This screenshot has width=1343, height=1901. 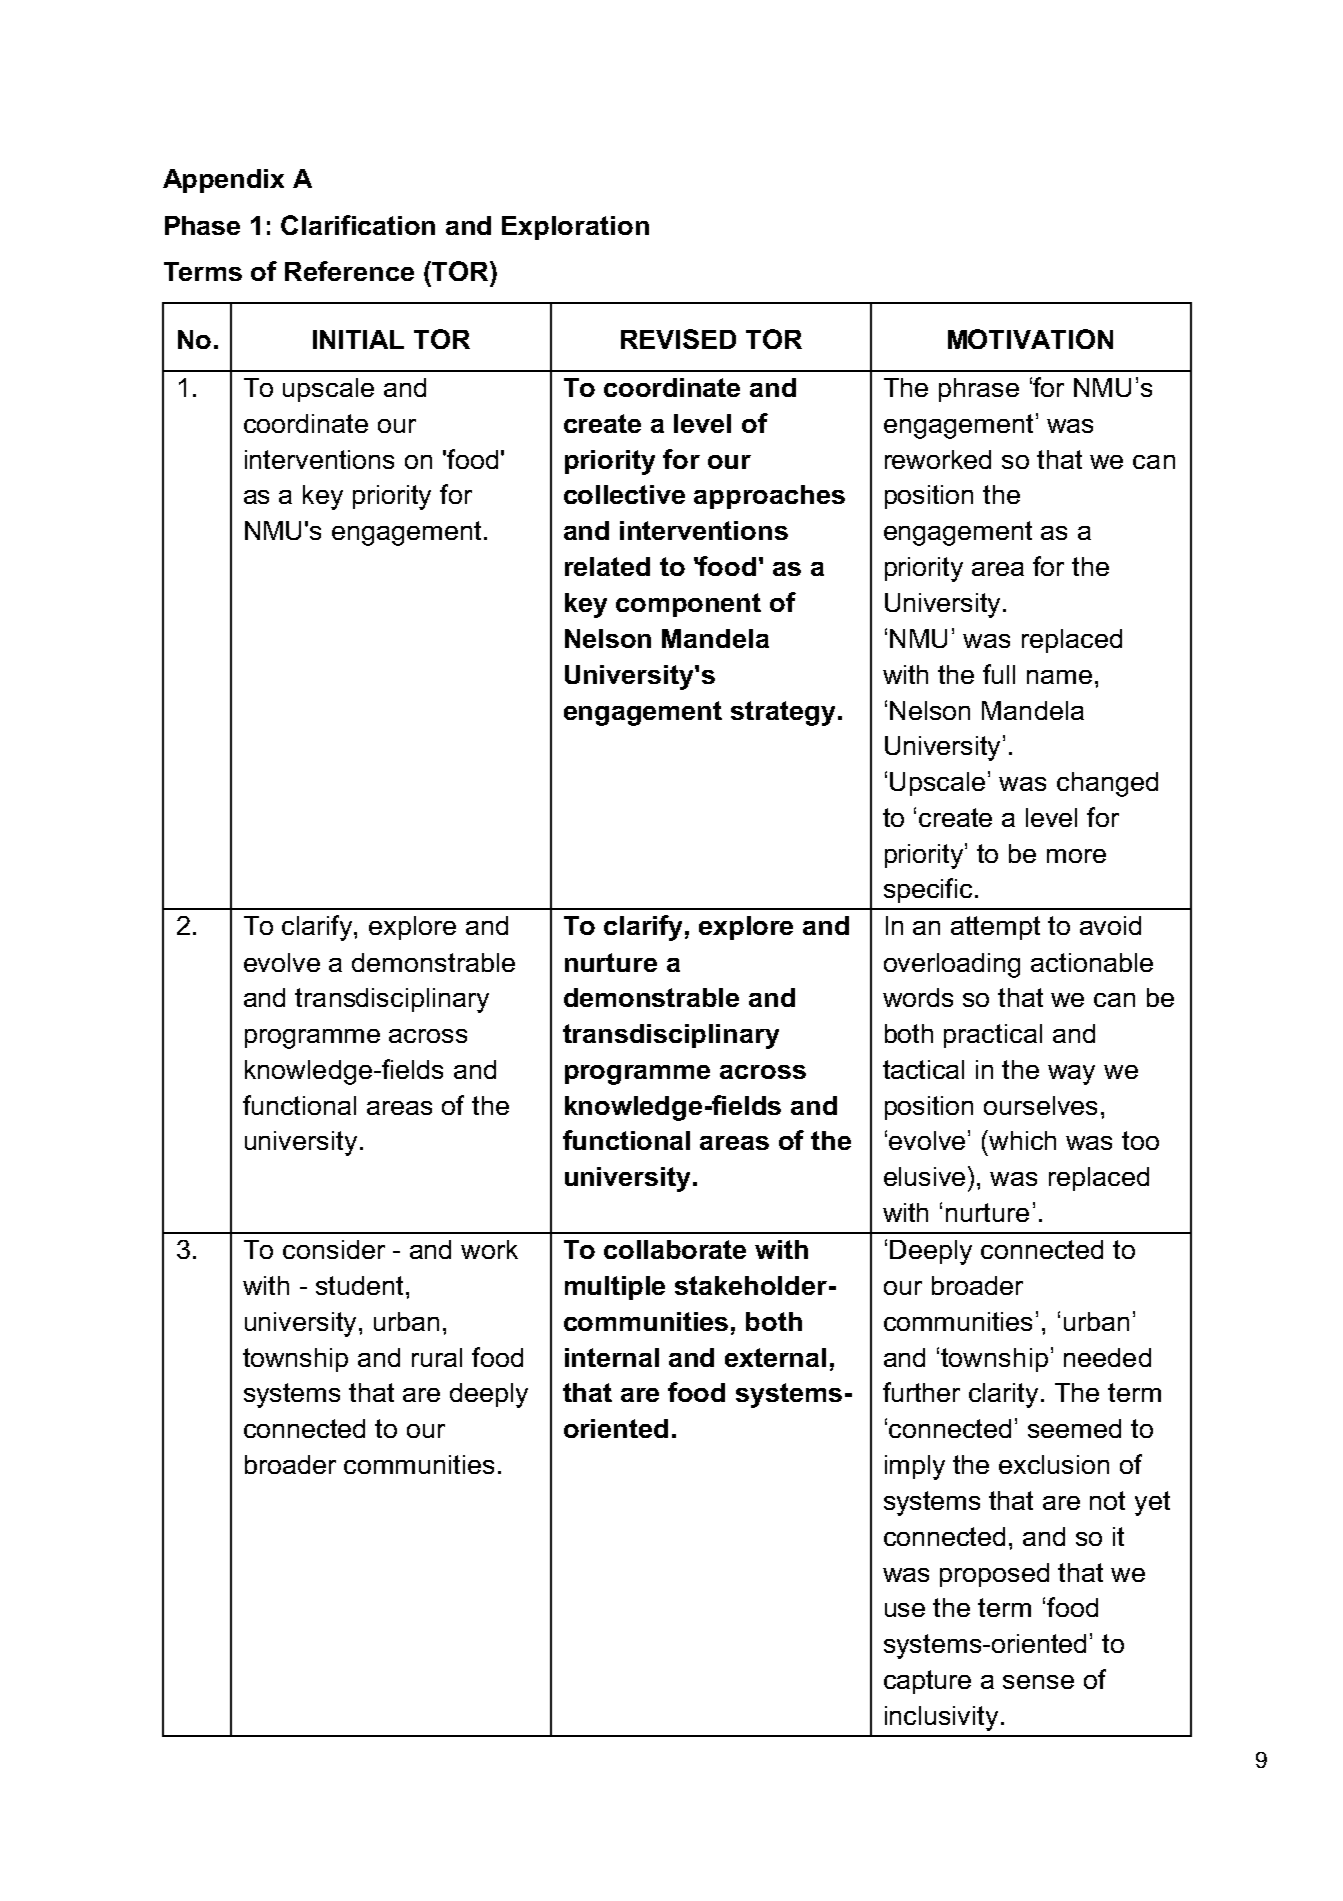 I want to click on words, so click(x=918, y=997).
